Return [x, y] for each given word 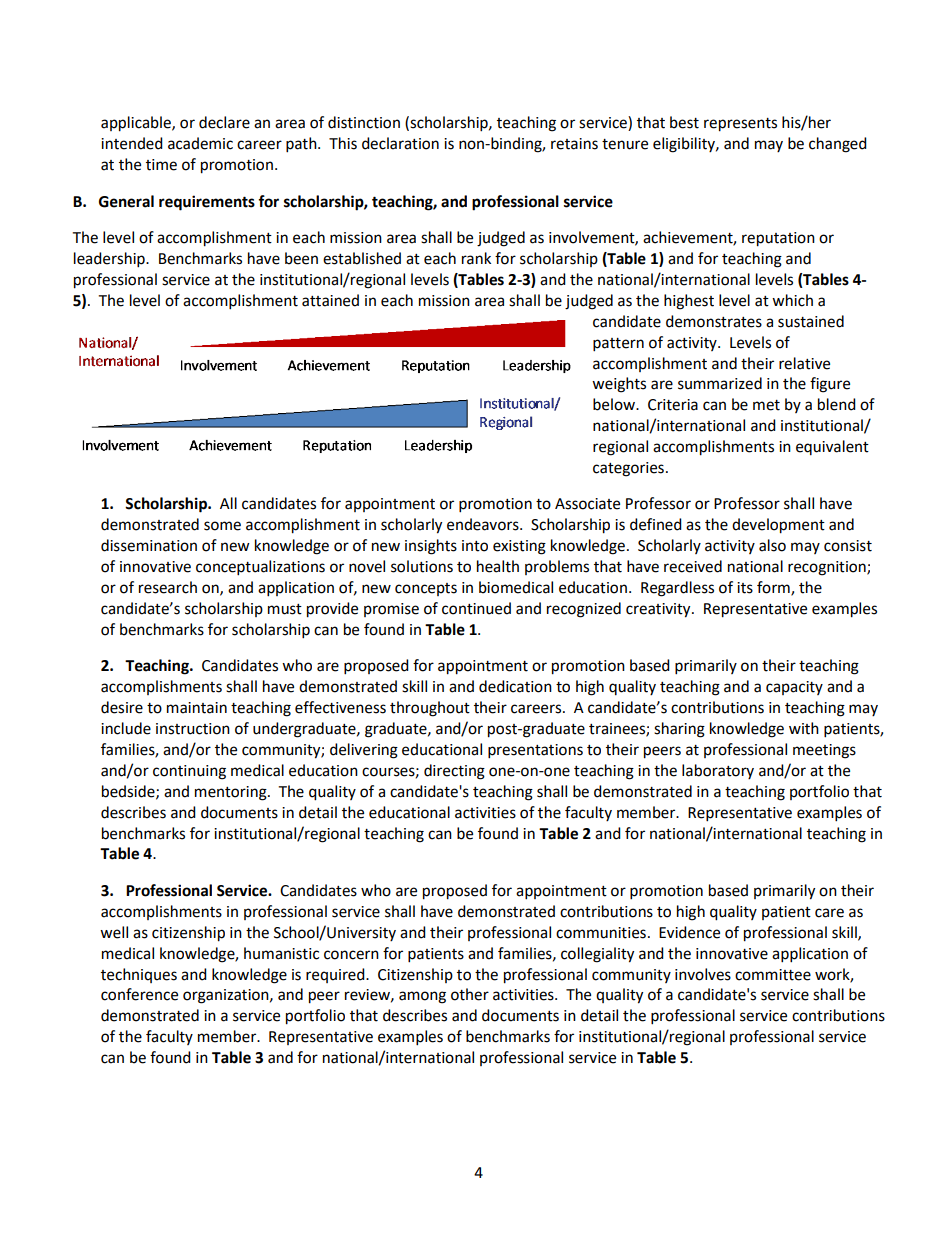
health [498, 566]
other [470, 994]
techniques [139, 975]
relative [804, 363]
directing [454, 772]
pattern [618, 345]
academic [200, 143]
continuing [189, 772]
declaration [400, 143]
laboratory [718, 771]
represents [740, 125]
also [772, 545]
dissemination [149, 545]
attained [330, 300]
